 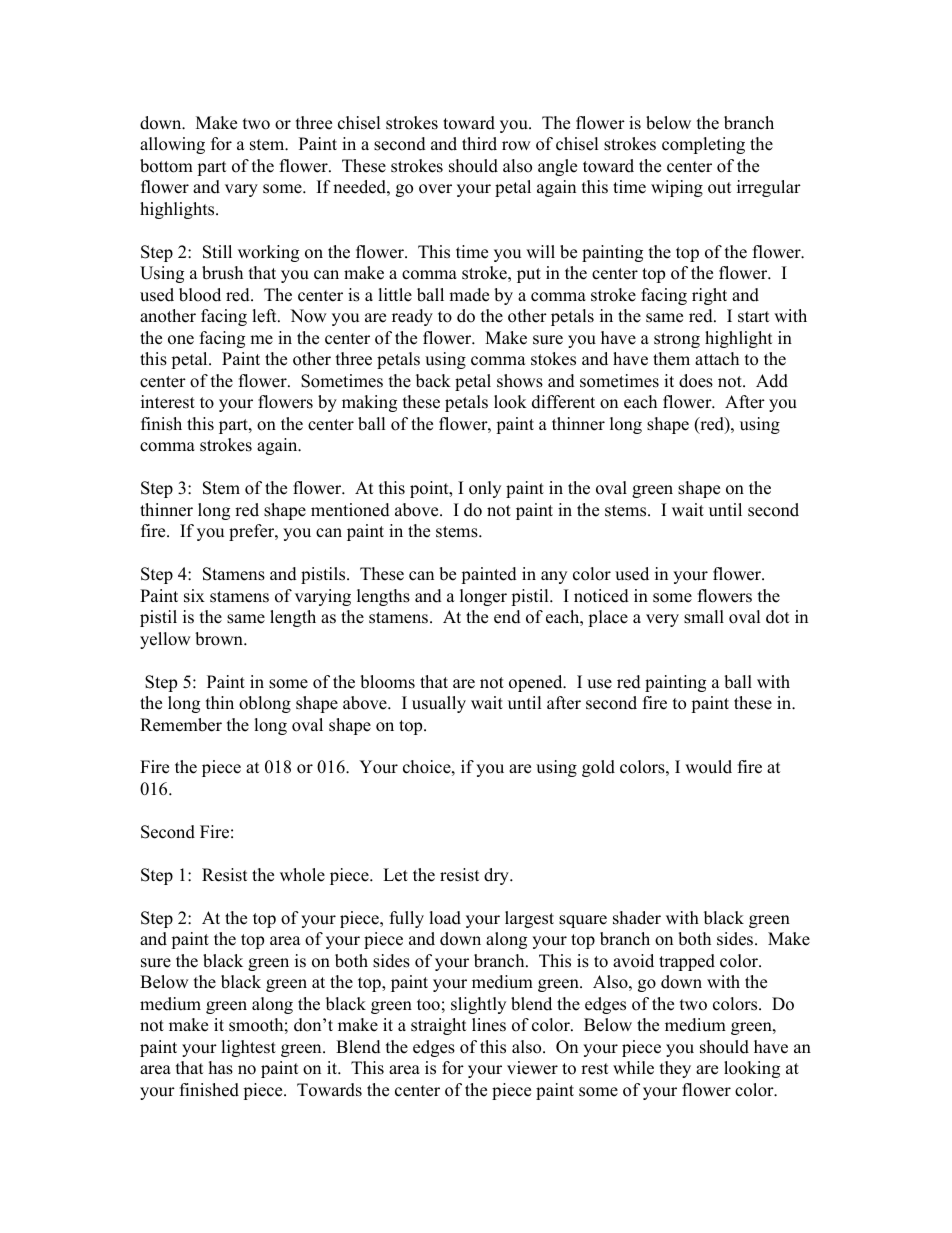 What do you see at coordinates (708, 767) in the document?
I see `would` at bounding box center [708, 767].
